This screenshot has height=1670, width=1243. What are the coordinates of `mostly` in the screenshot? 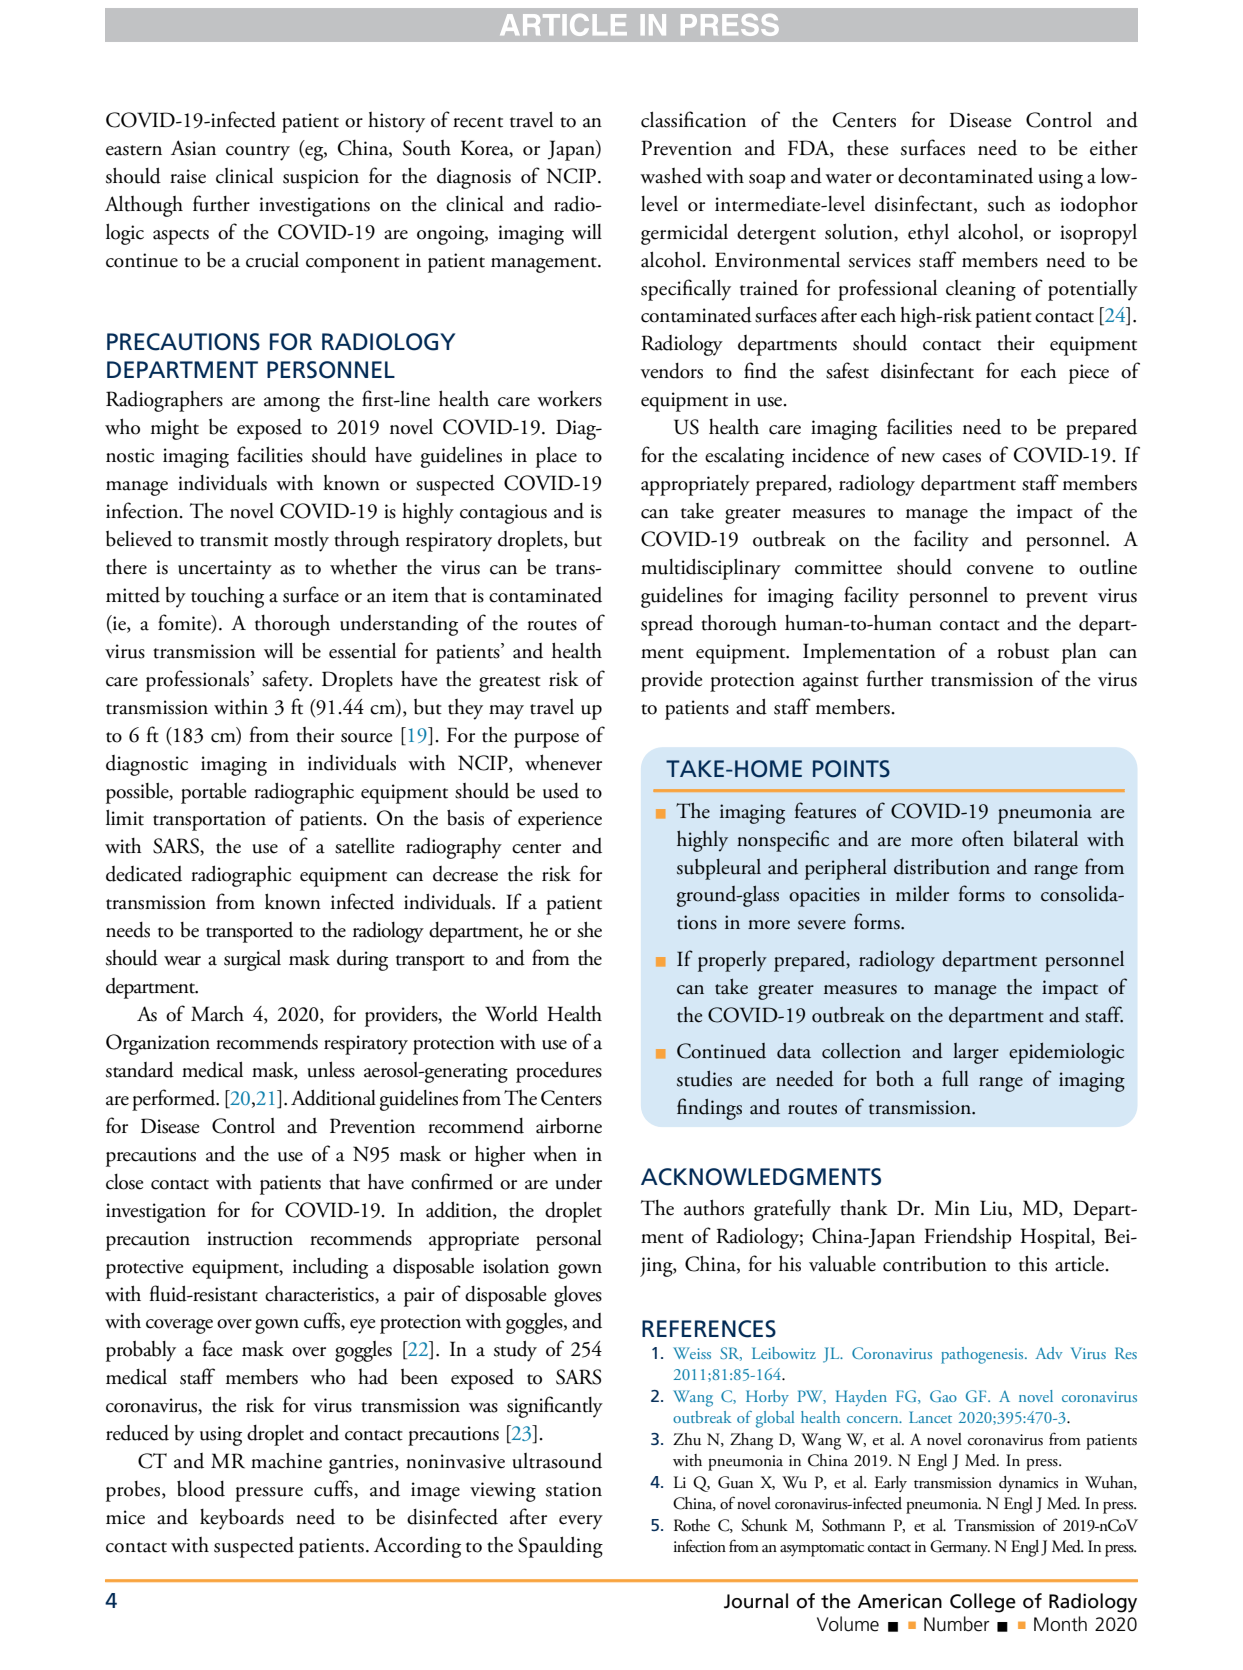 It's located at (301, 541).
